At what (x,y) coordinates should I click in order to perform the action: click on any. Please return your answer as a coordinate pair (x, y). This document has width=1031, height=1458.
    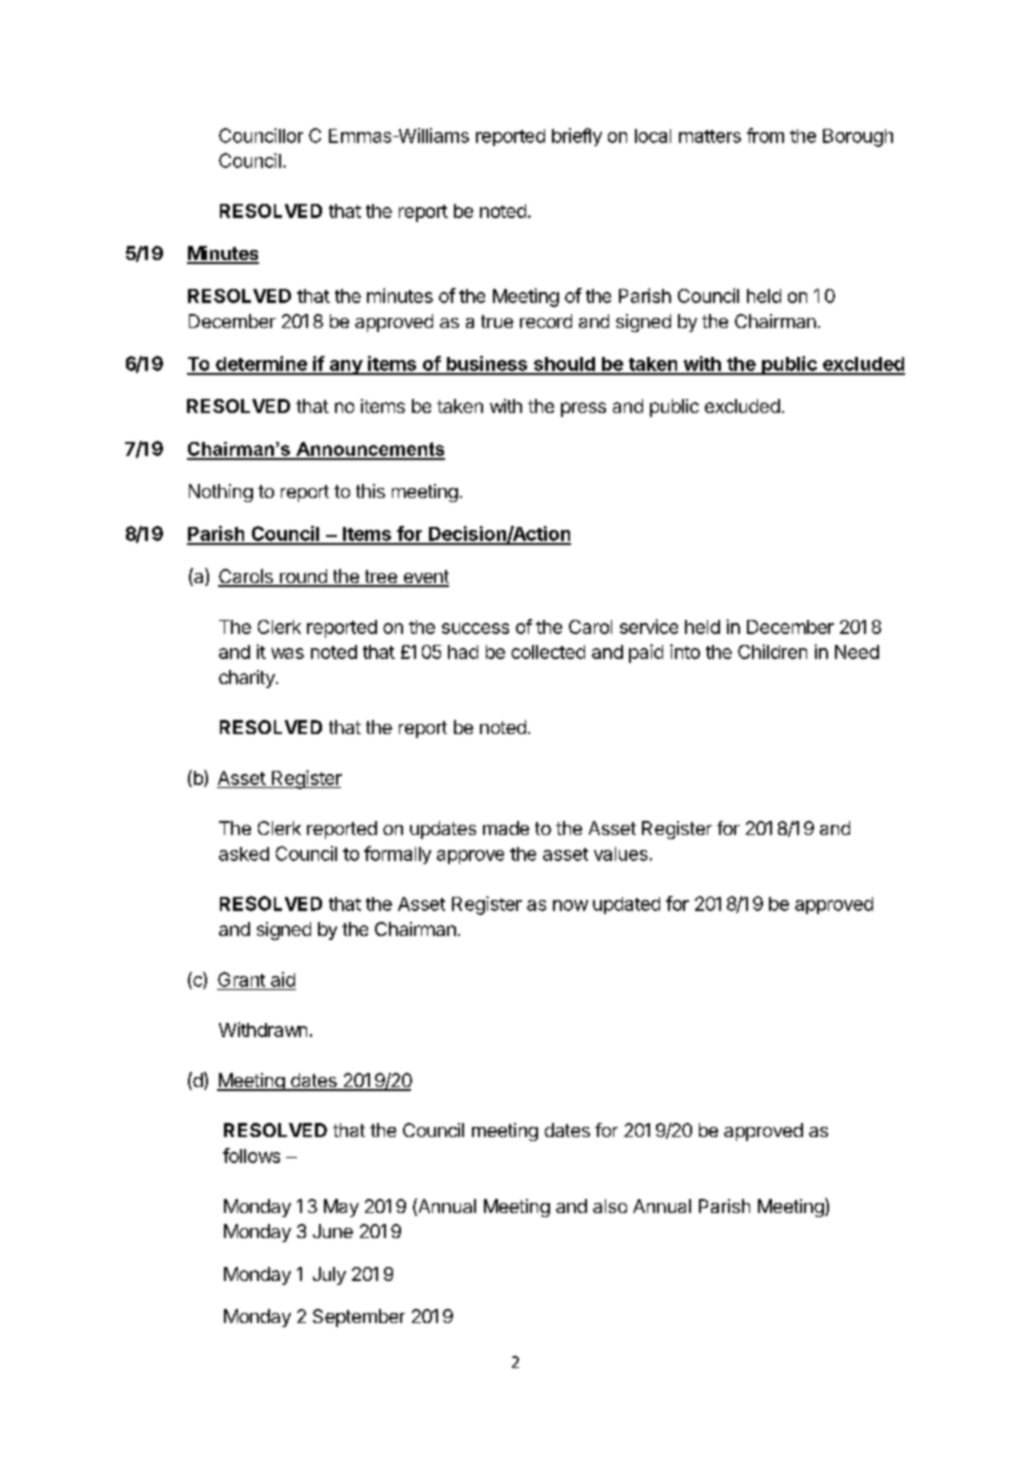
    Looking at the image, I should click on (345, 367).
